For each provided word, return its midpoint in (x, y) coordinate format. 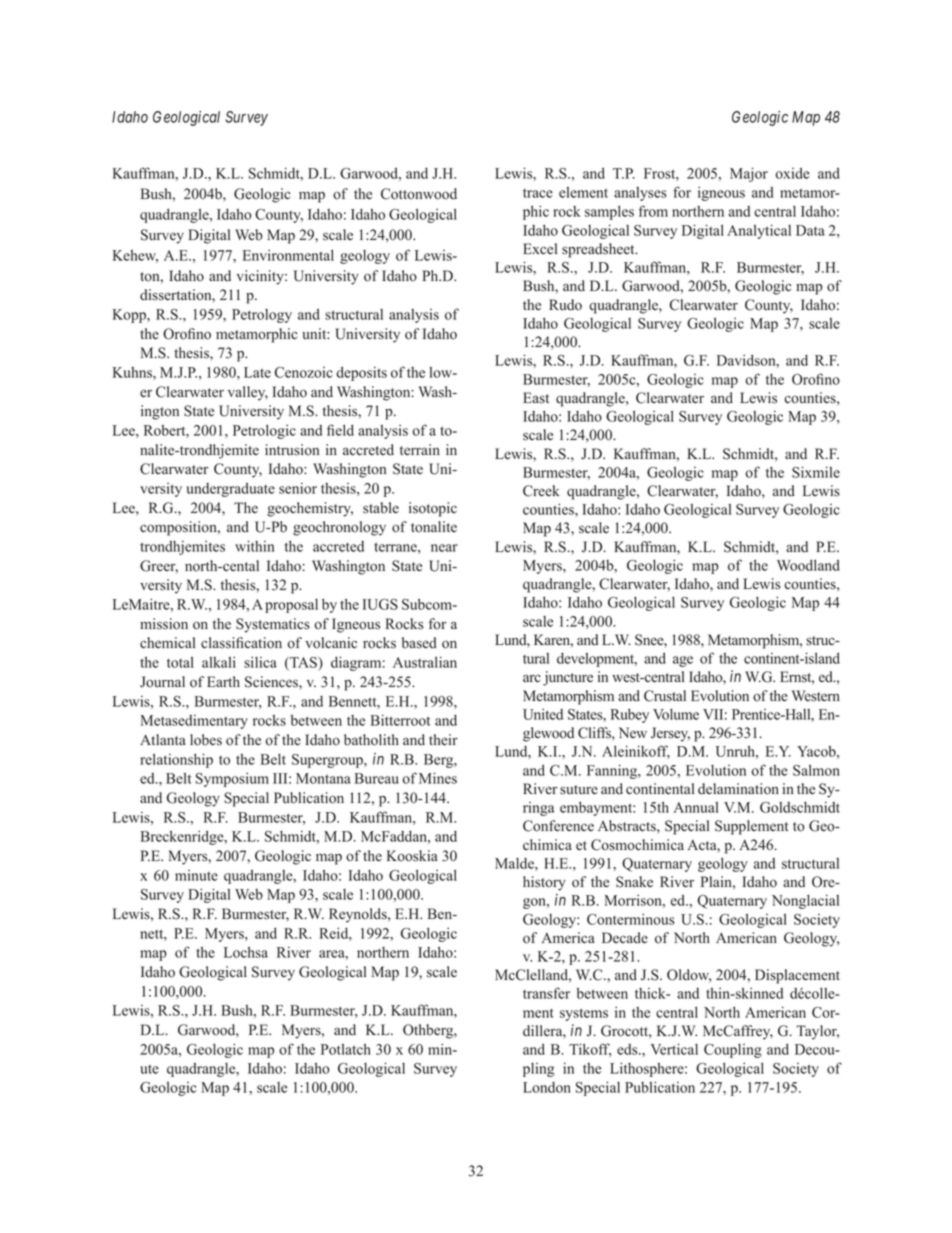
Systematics (273, 625)
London (547, 1087)
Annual (696, 807)
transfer (546, 993)
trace (538, 193)
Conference (558, 826)
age (683, 661)
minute (196, 875)
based (419, 643)
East (536, 398)
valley (248, 393)
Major (749, 174)
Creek (541, 491)
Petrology (262, 316)
